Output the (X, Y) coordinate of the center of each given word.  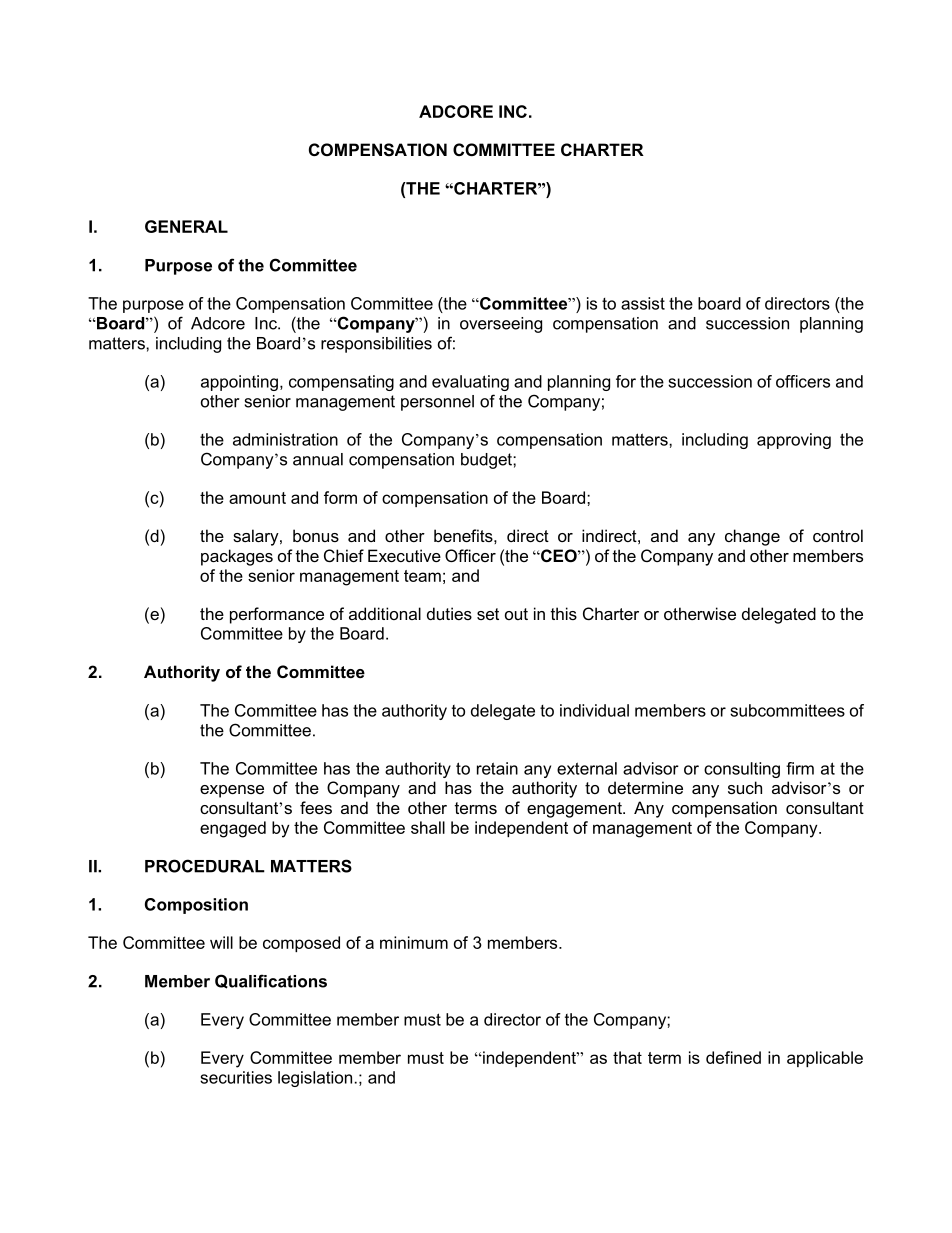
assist (643, 303)
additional (385, 613)
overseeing (501, 325)
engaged (233, 829)
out (516, 614)
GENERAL (186, 226)
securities (236, 1077)
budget (487, 461)
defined (733, 1057)
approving (794, 441)
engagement (575, 810)
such (745, 787)
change (752, 537)
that (627, 1057)
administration (285, 439)
